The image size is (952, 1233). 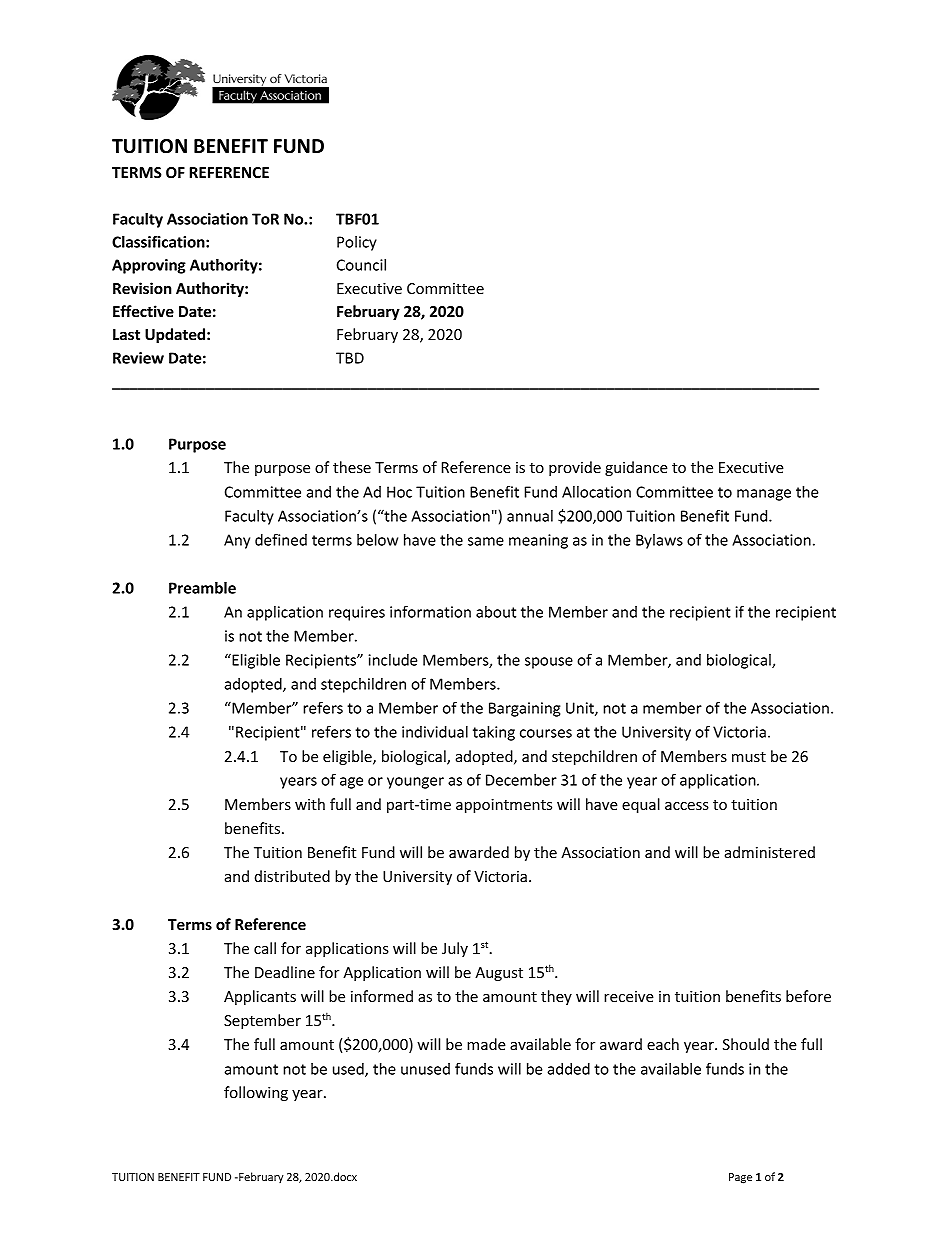 What do you see at coordinates (149, 266) in the screenshot?
I see `Approving` at bounding box center [149, 266].
